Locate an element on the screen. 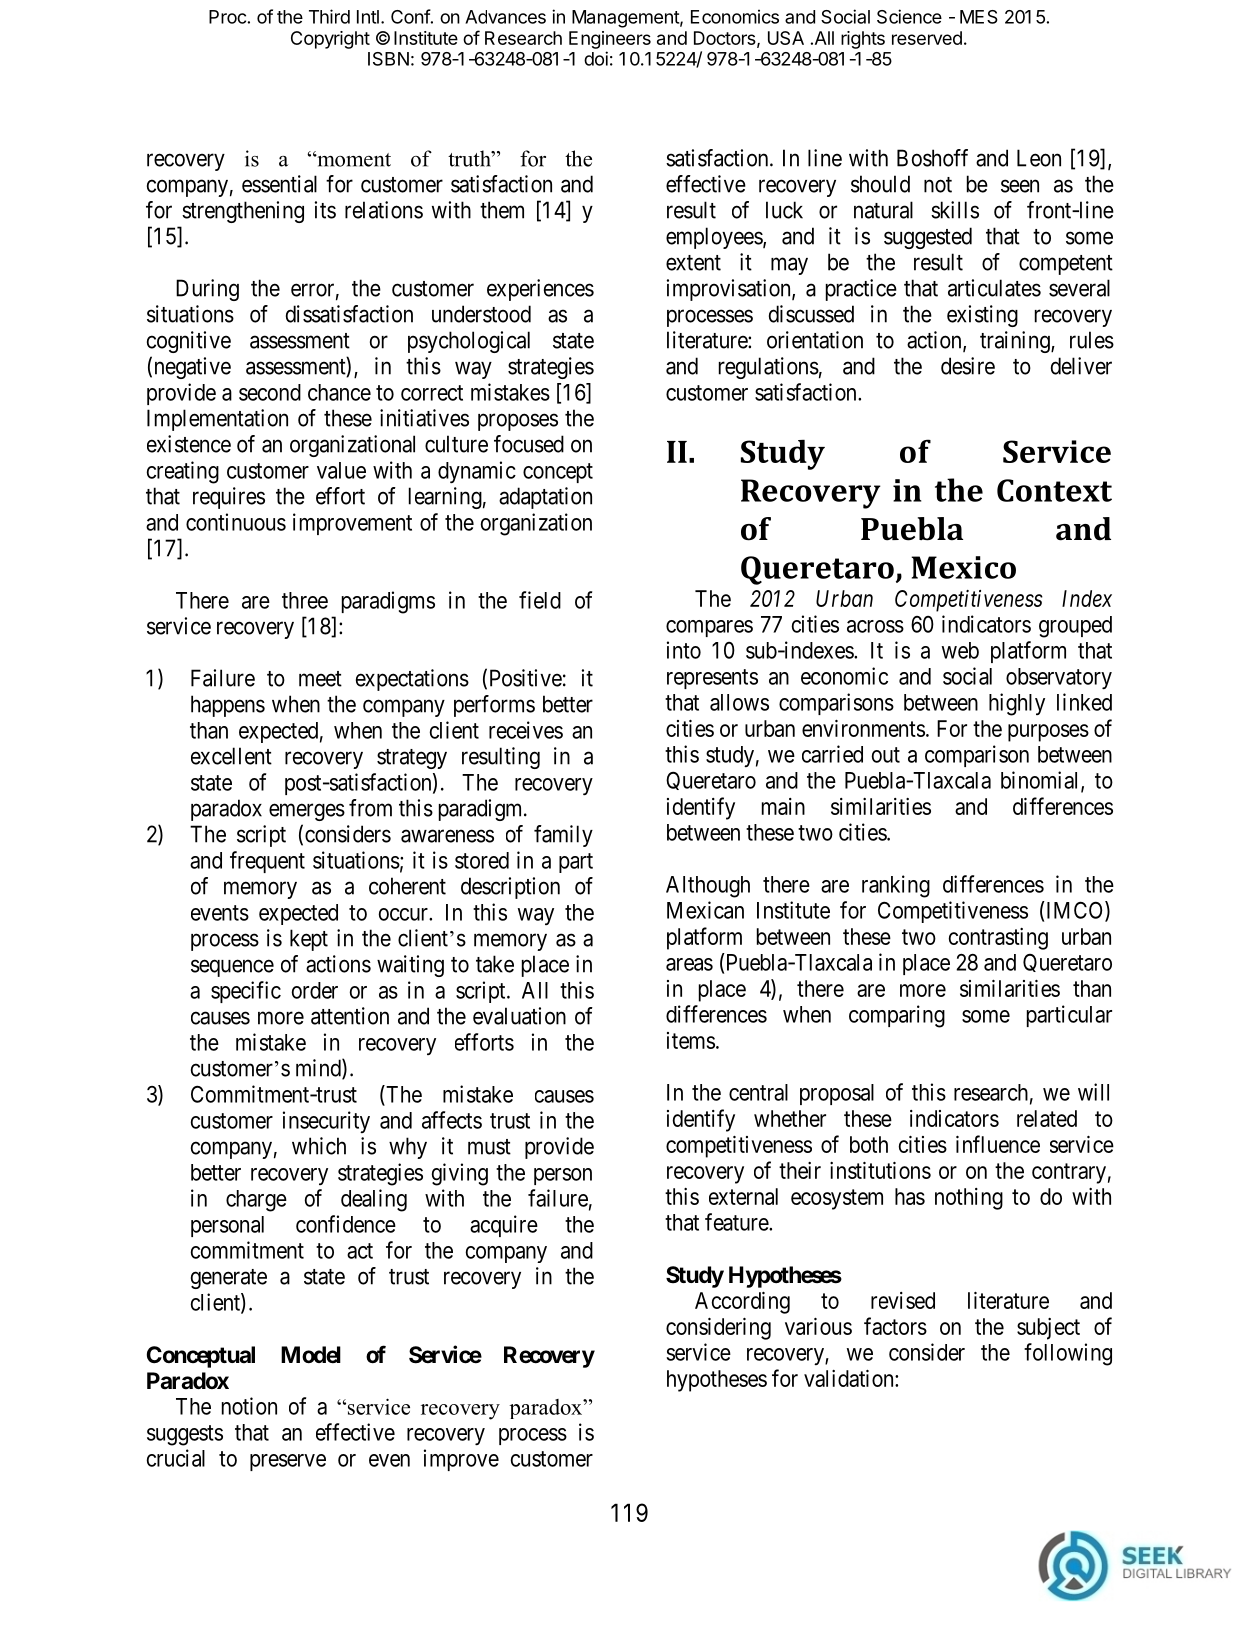  excellent is located at coordinates (231, 756).
